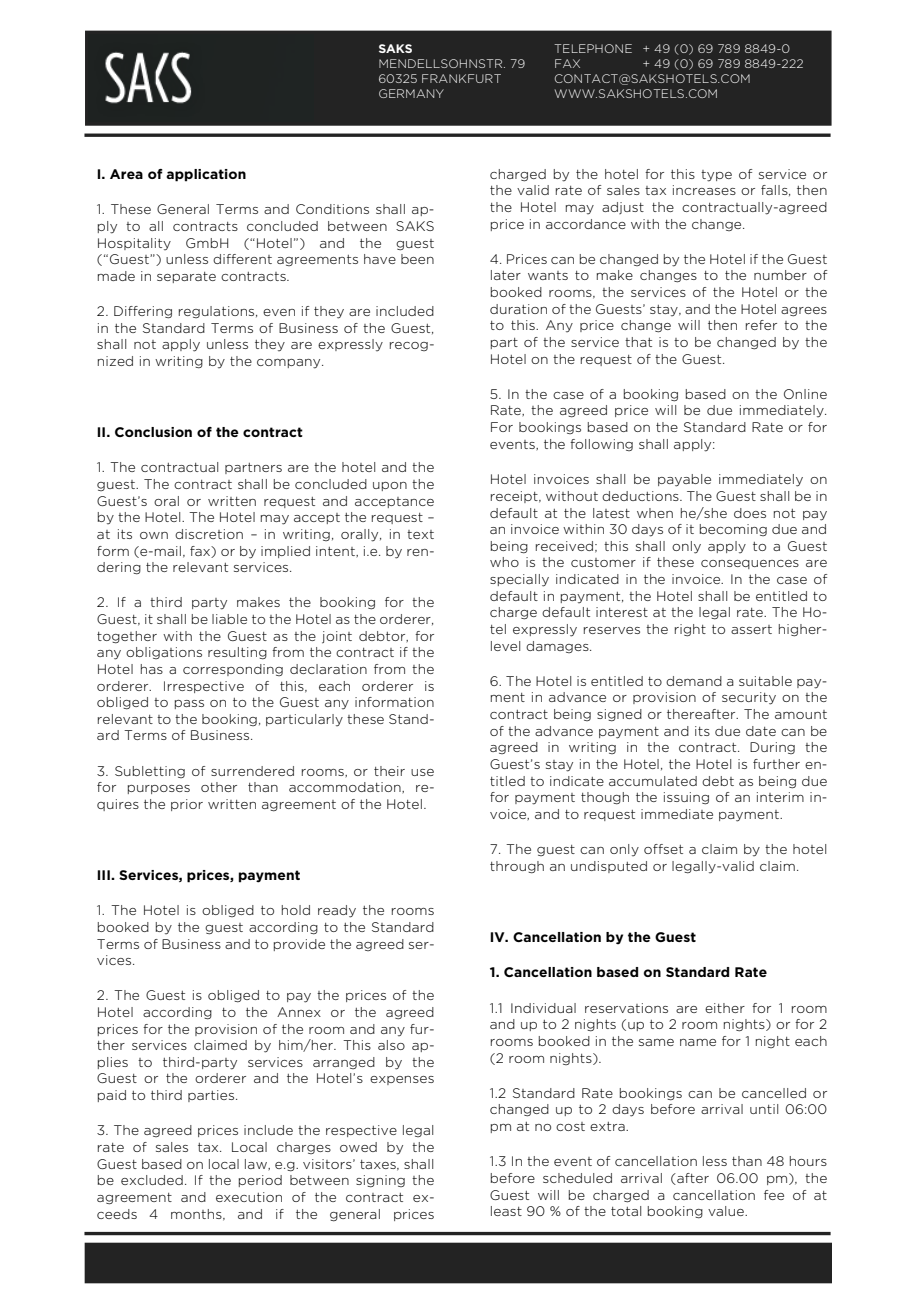 The image size is (924, 1308). Describe the element at coordinates (206, 175) in the screenshot. I see `application` at that location.
